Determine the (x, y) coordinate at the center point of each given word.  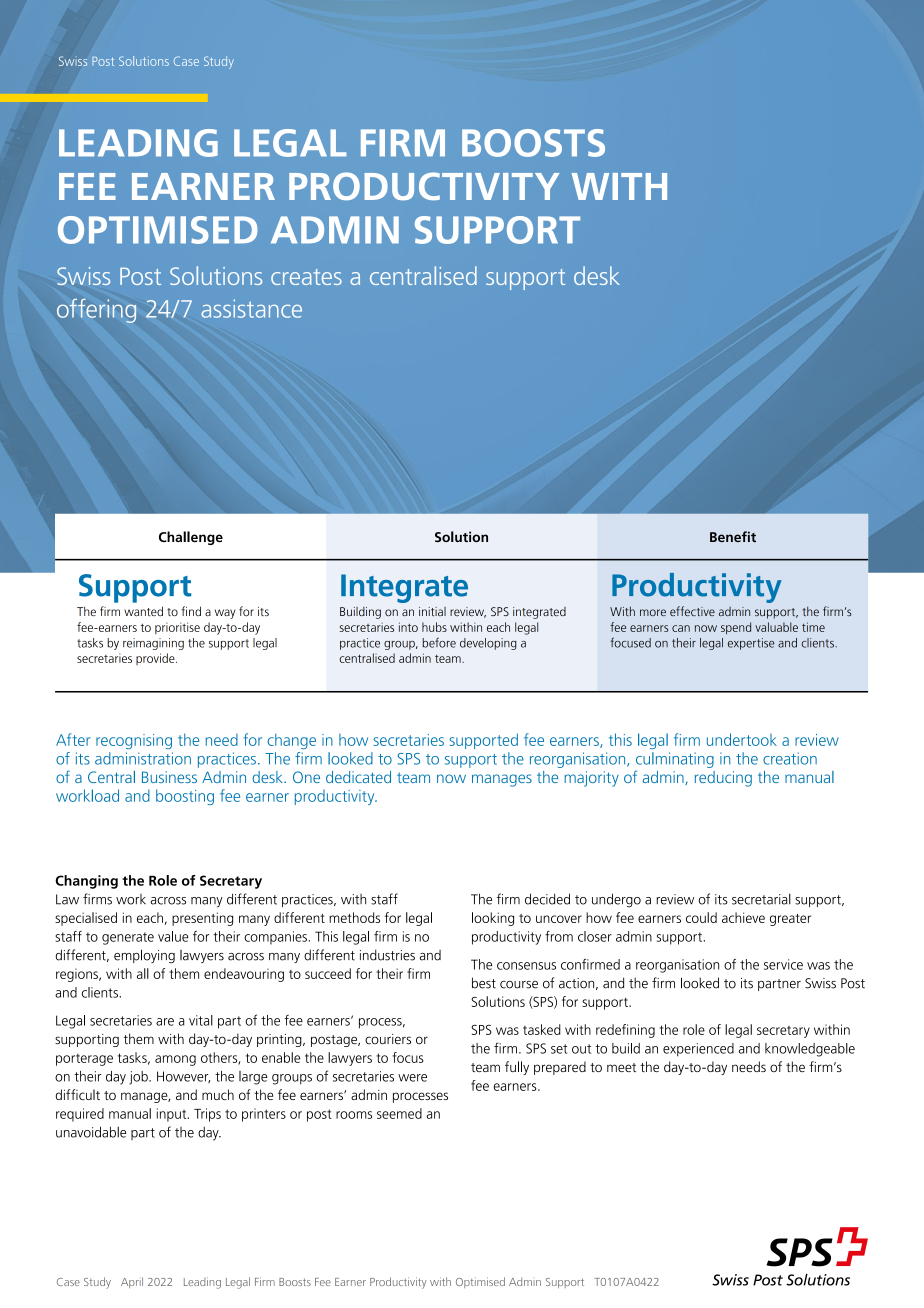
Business (169, 777)
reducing (723, 779)
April (132, 1282)
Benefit (733, 536)
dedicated (358, 777)
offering (96, 311)
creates (306, 277)
